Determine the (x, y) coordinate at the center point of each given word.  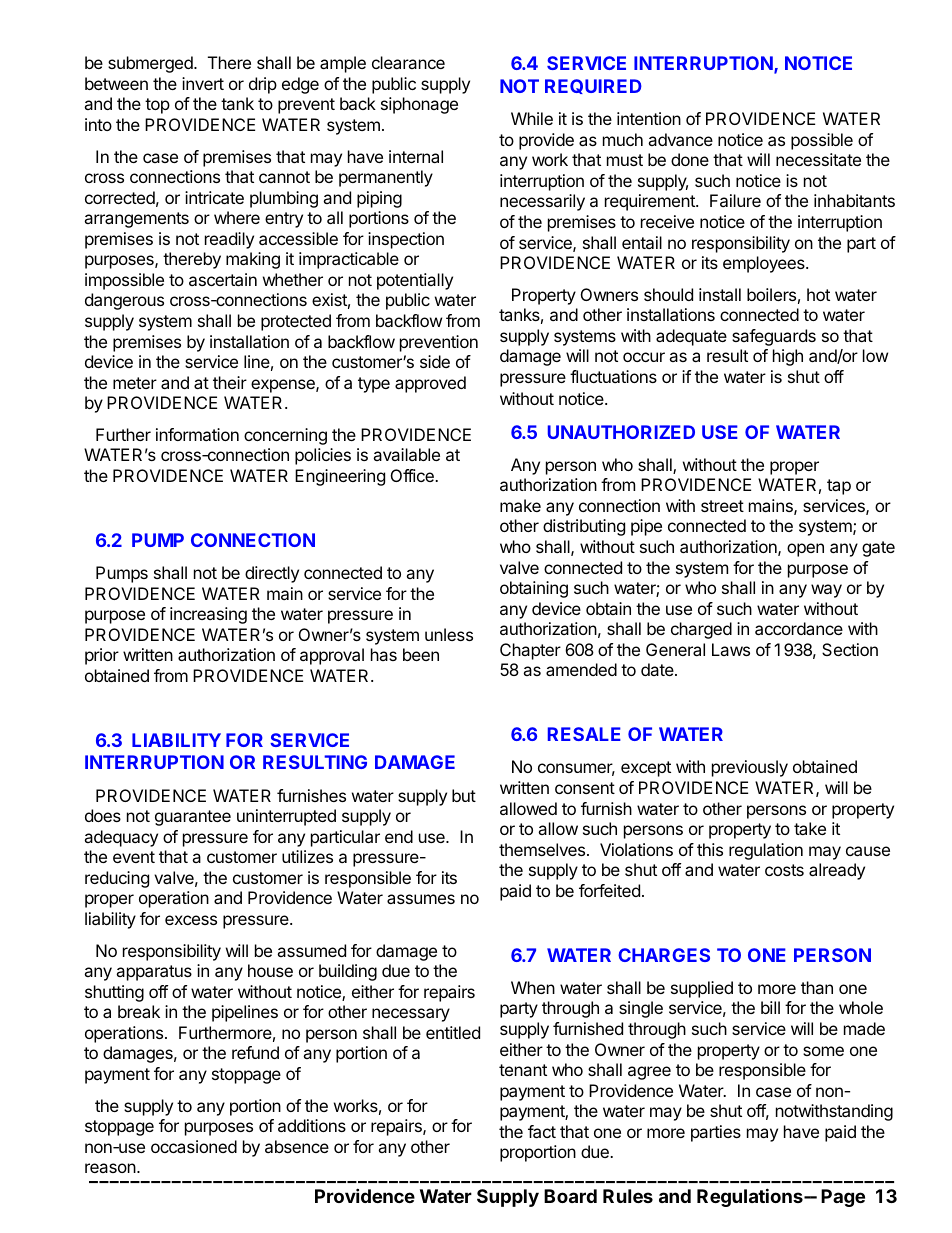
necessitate (818, 159)
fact (542, 1131)
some (823, 1051)
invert (203, 83)
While (532, 118)
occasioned (194, 1146)
